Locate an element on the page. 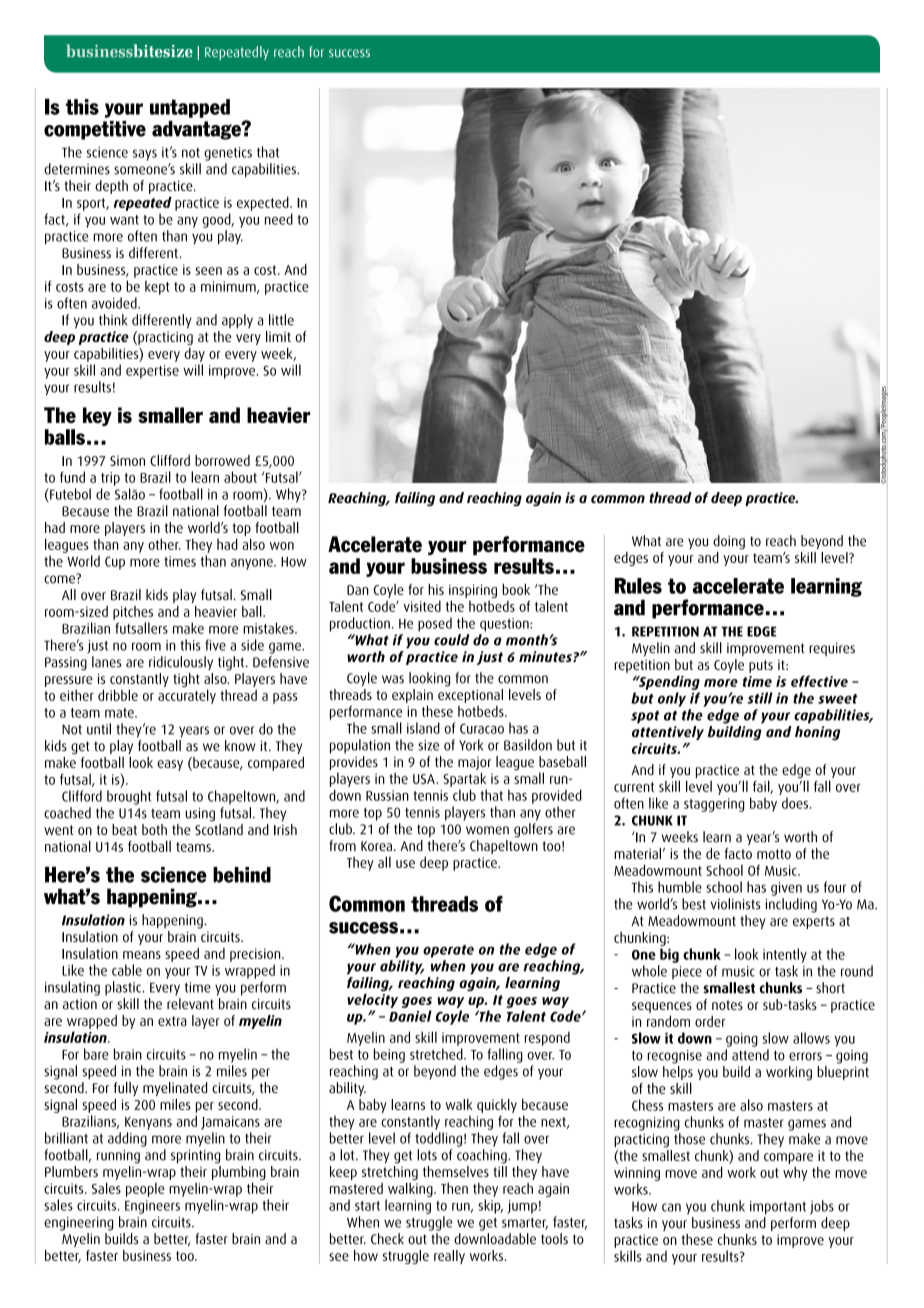  exceptional is located at coordinates (470, 696).
